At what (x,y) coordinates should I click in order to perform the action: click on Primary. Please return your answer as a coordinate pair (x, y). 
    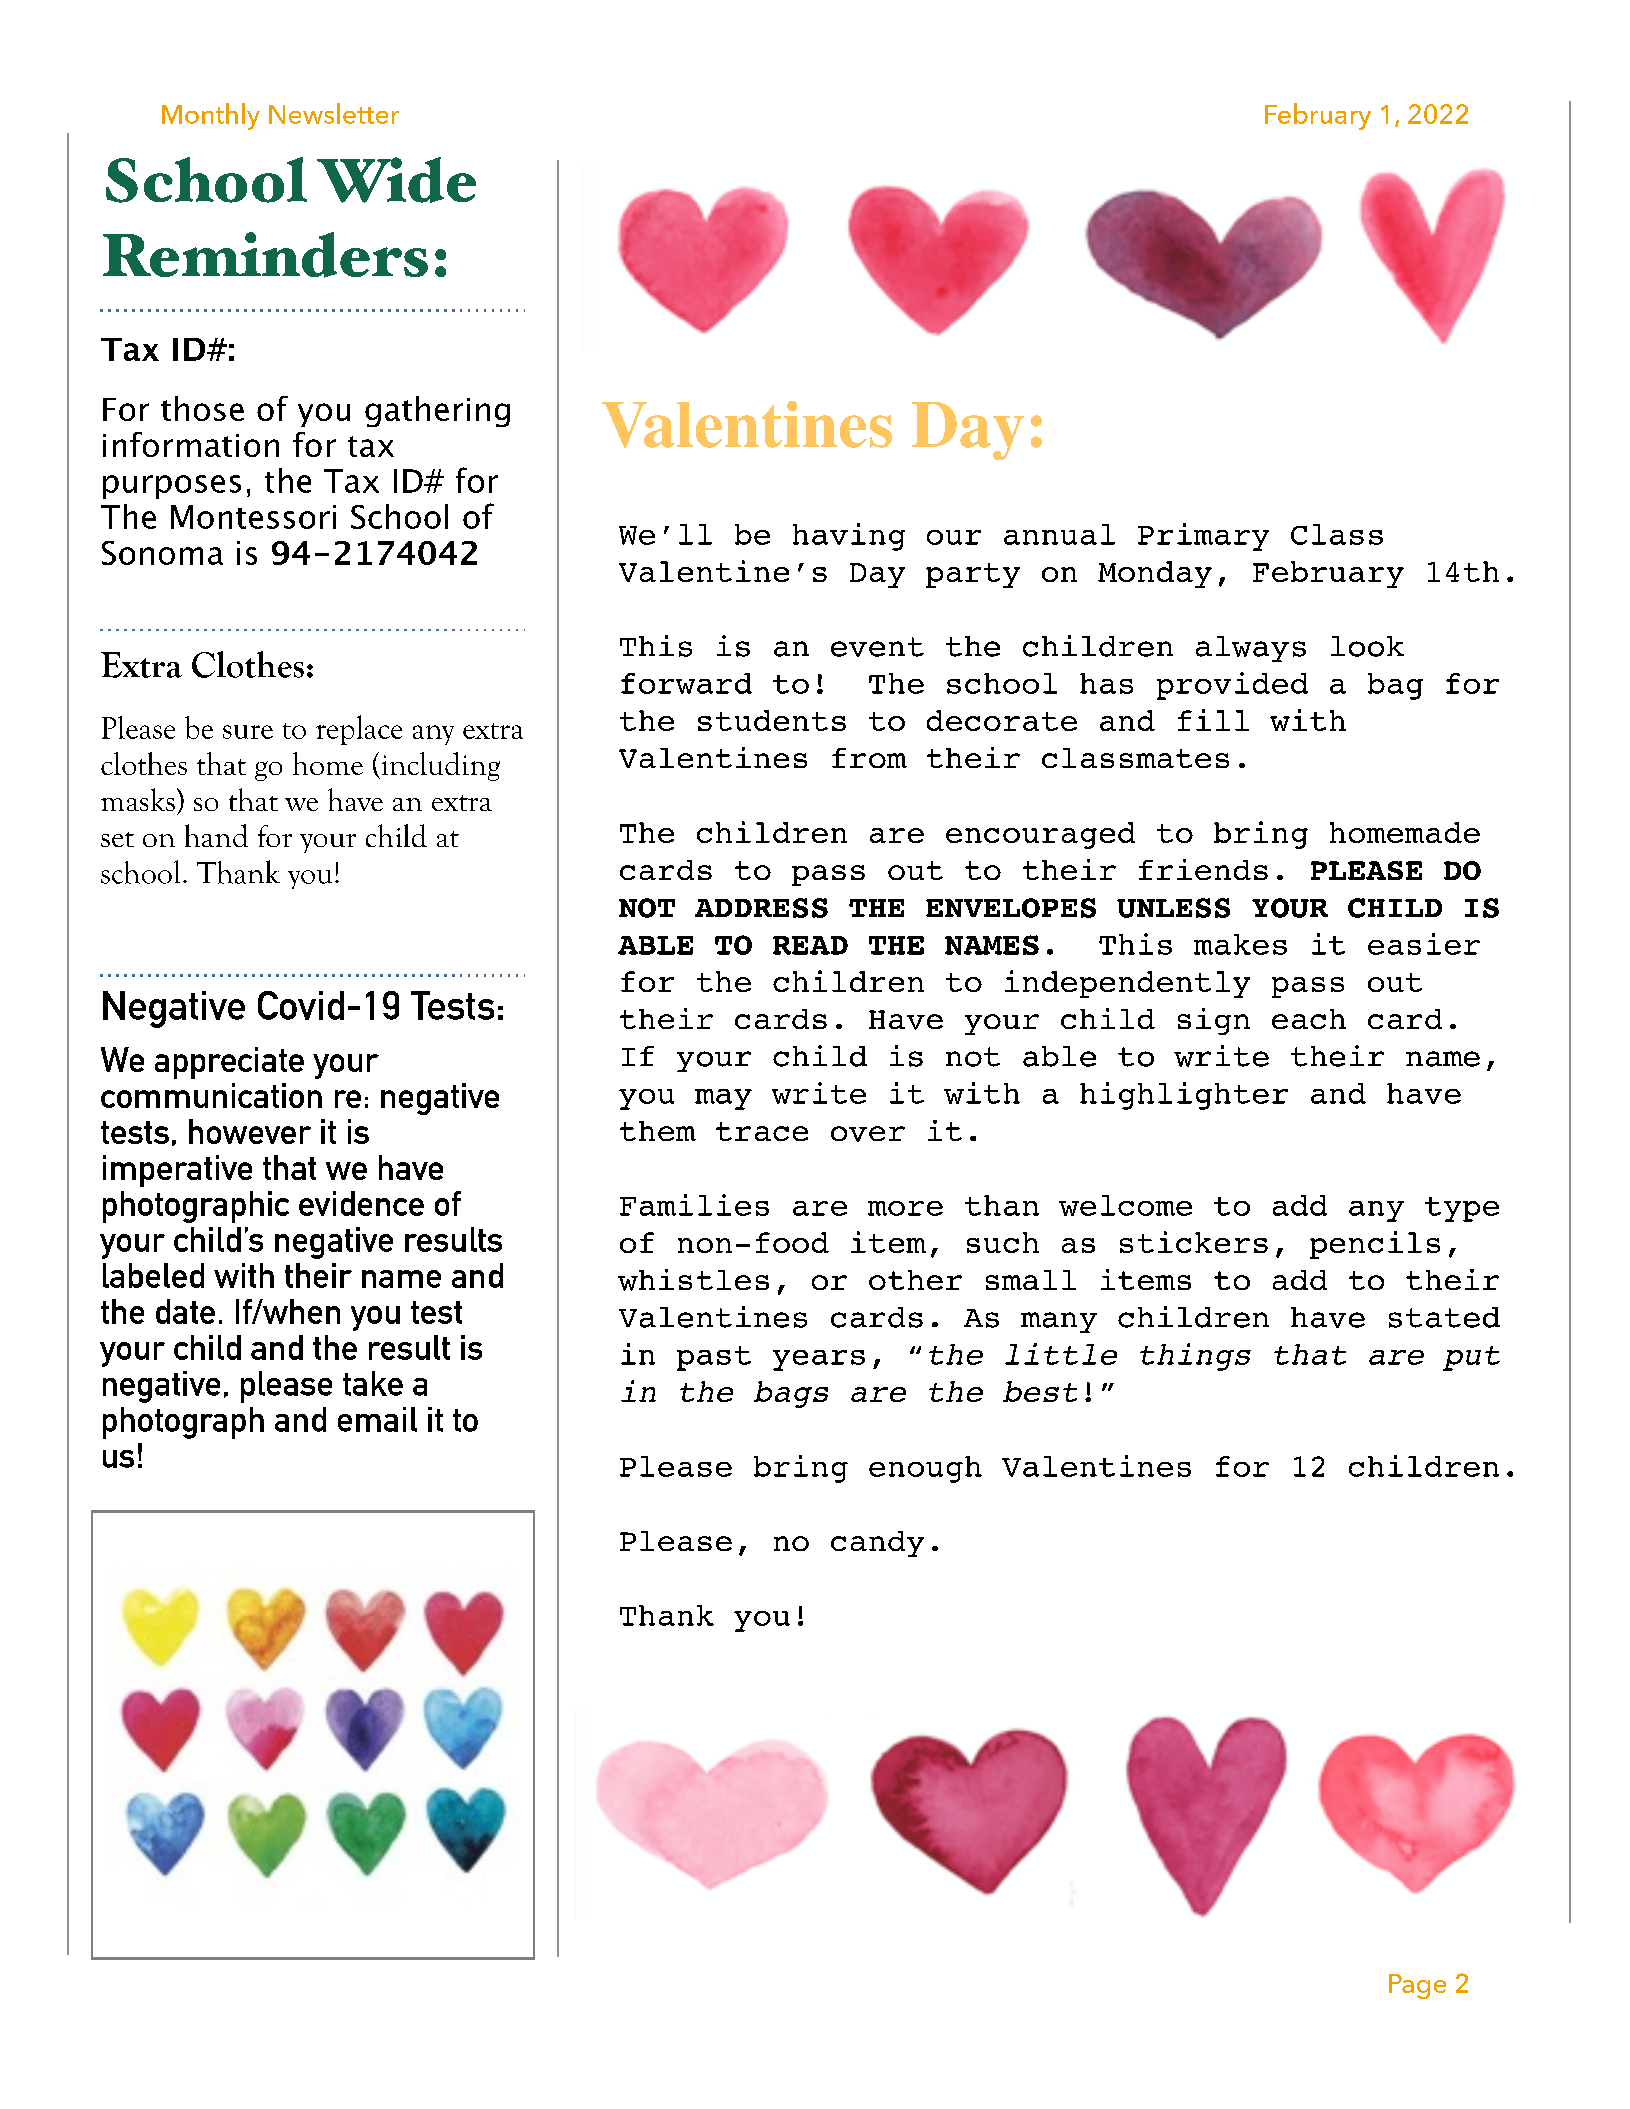
    Looking at the image, I should click on (1203, 537).
